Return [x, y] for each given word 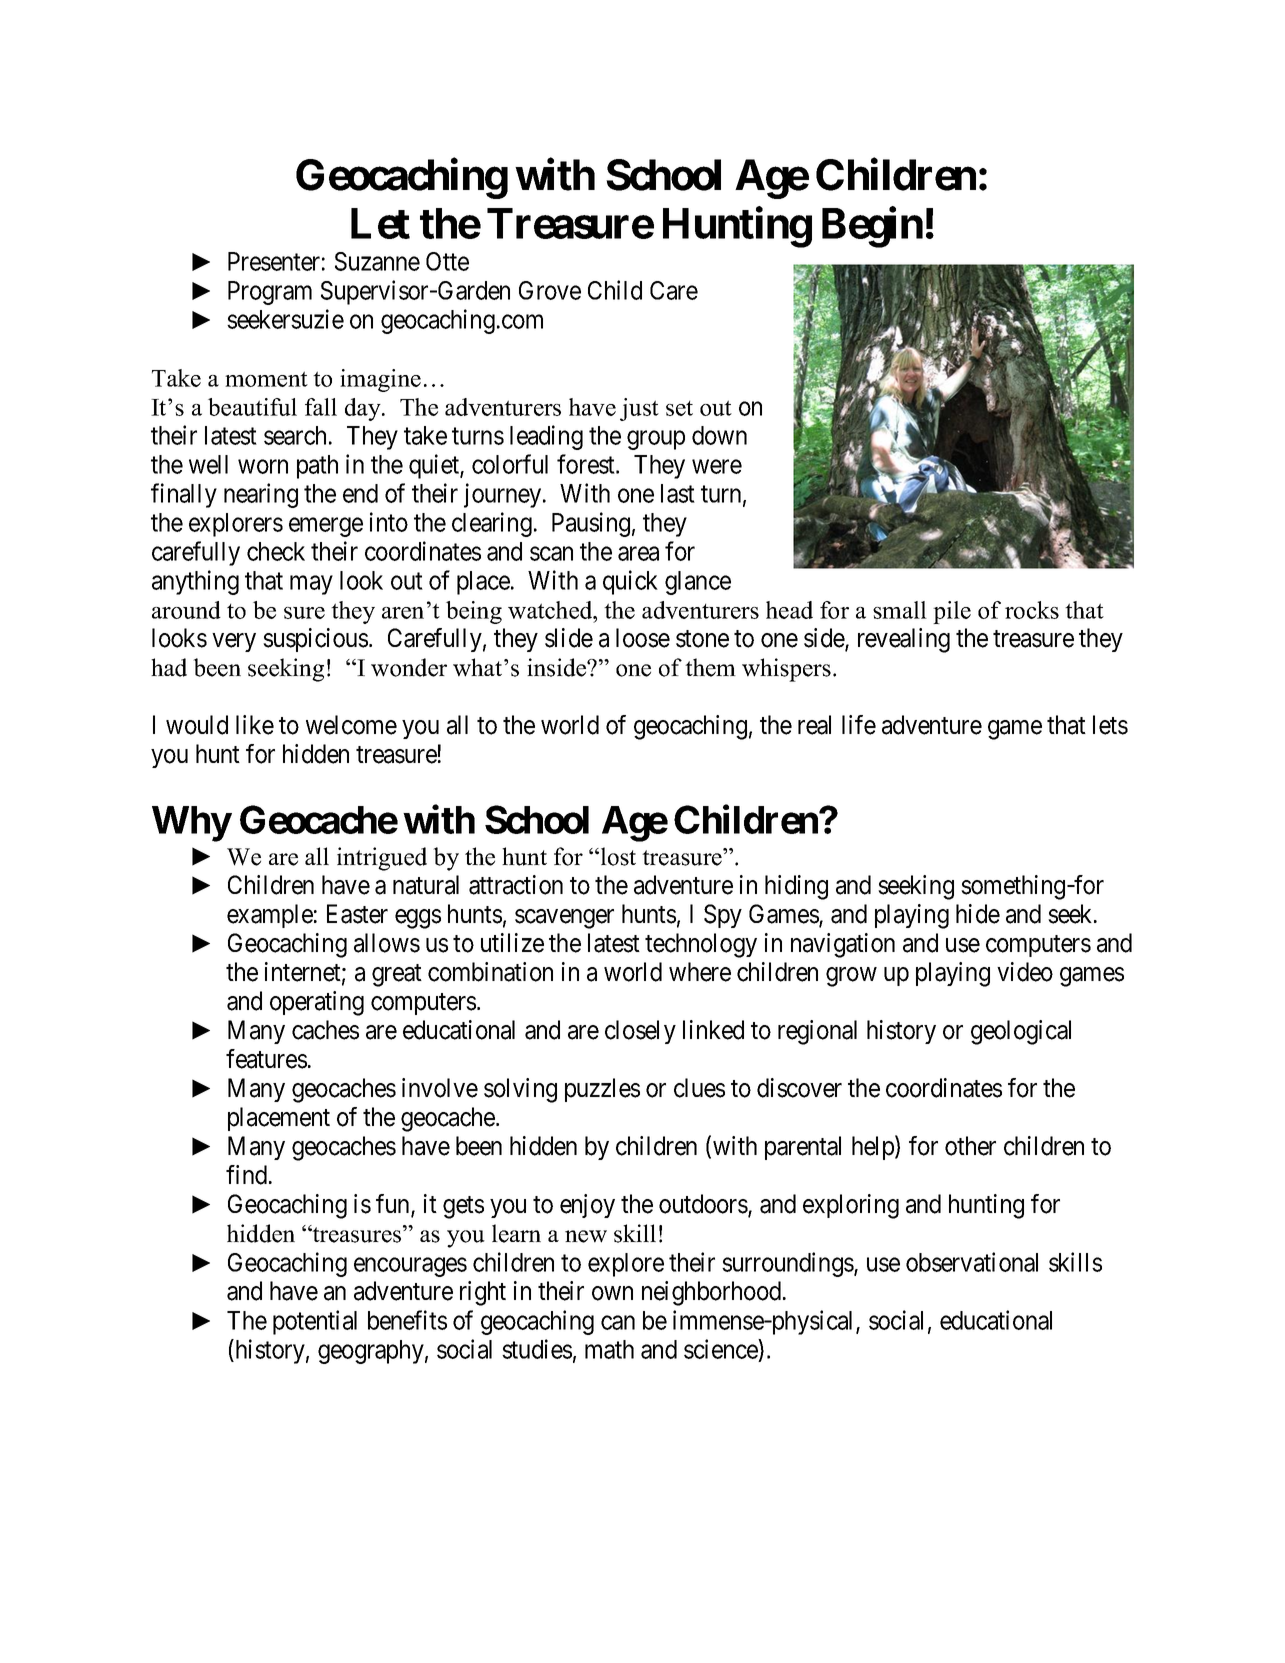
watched [551, 610]
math [609, 1349]
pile [952, 612]
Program [270, 293]
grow [851, 977]
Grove [550, 290]
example [270, 916]
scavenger [564, 919]
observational [972, 1262]
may [311, 585]
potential [315, 1322]
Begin [872, 227]
